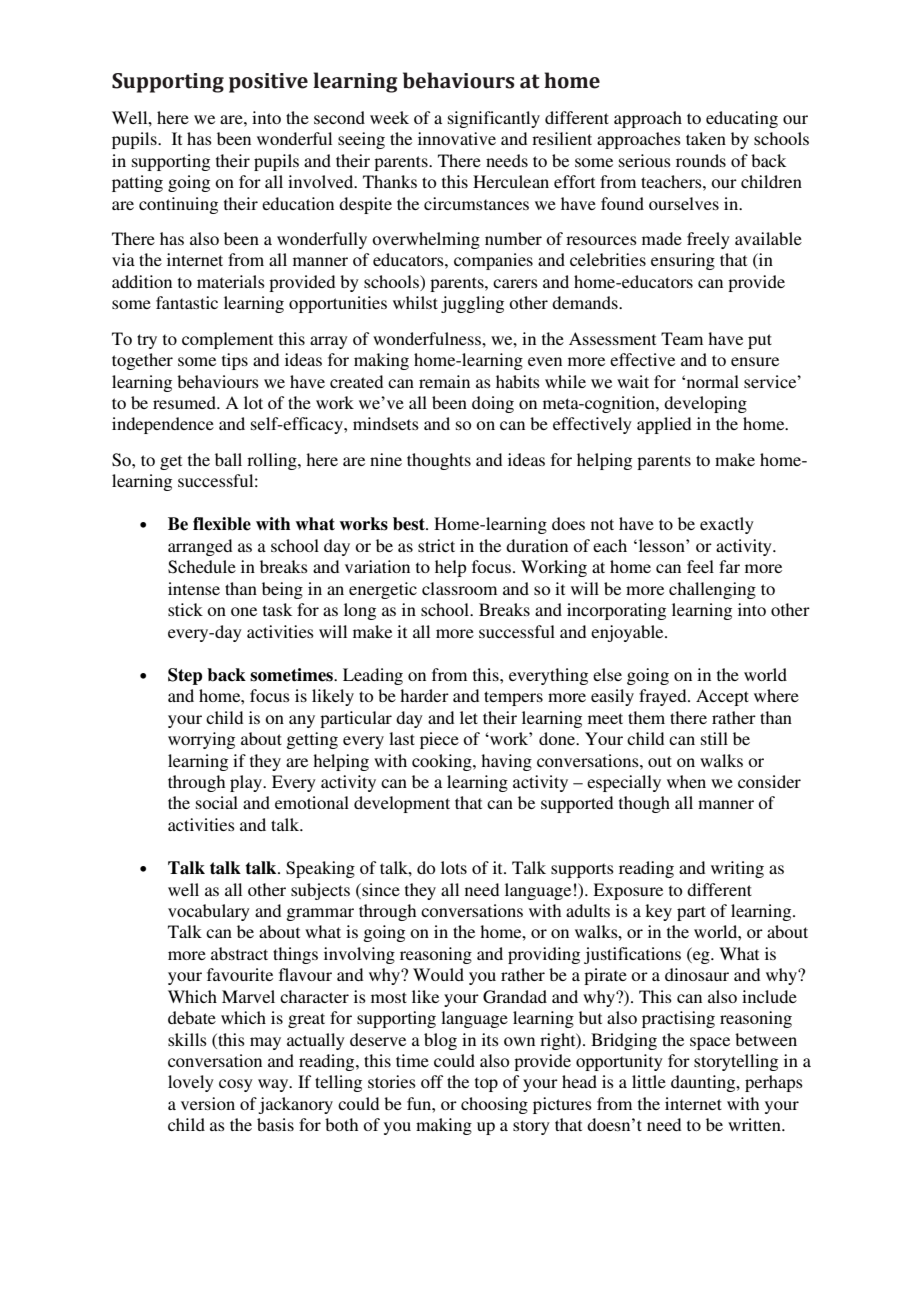 The image size is (924, 1308). What do you see at coordinates (664, 425) in the screenshot?
I see `applied` at bounding box center [664, 425].
